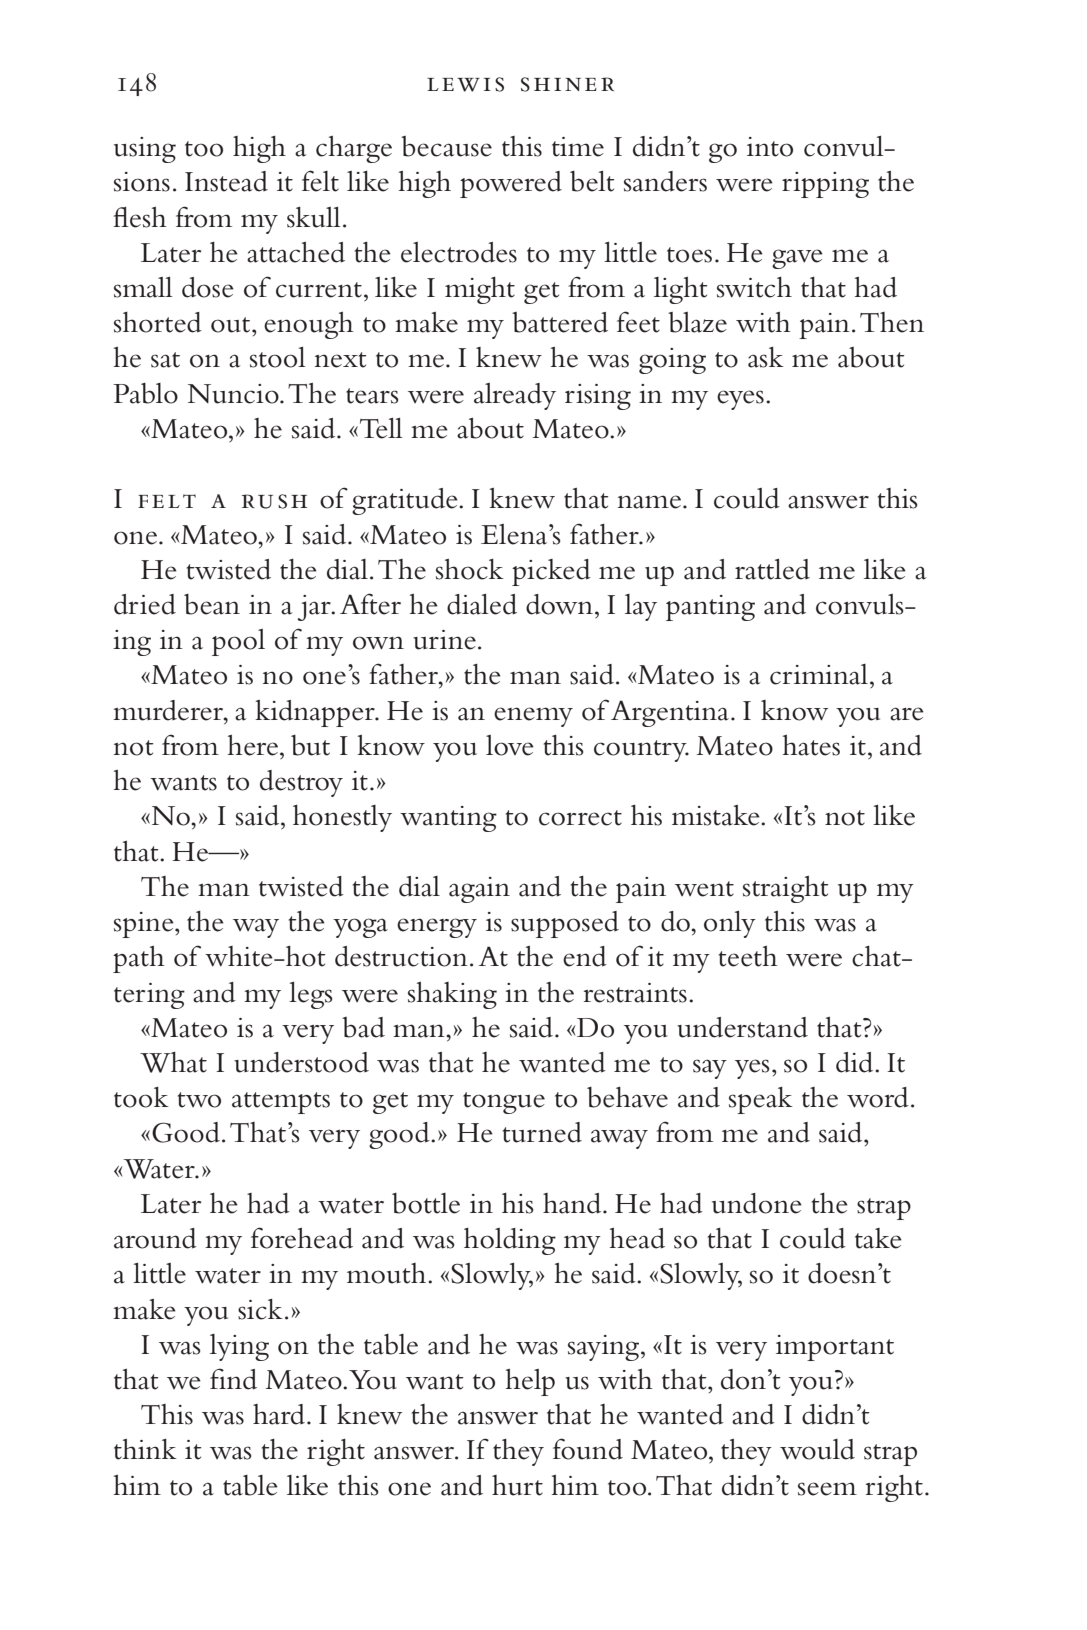 This screenshot has width=1087, height=1630. Describe the element at coordinates (825, 185) in the screenshot. I see `ripping` at that location.
